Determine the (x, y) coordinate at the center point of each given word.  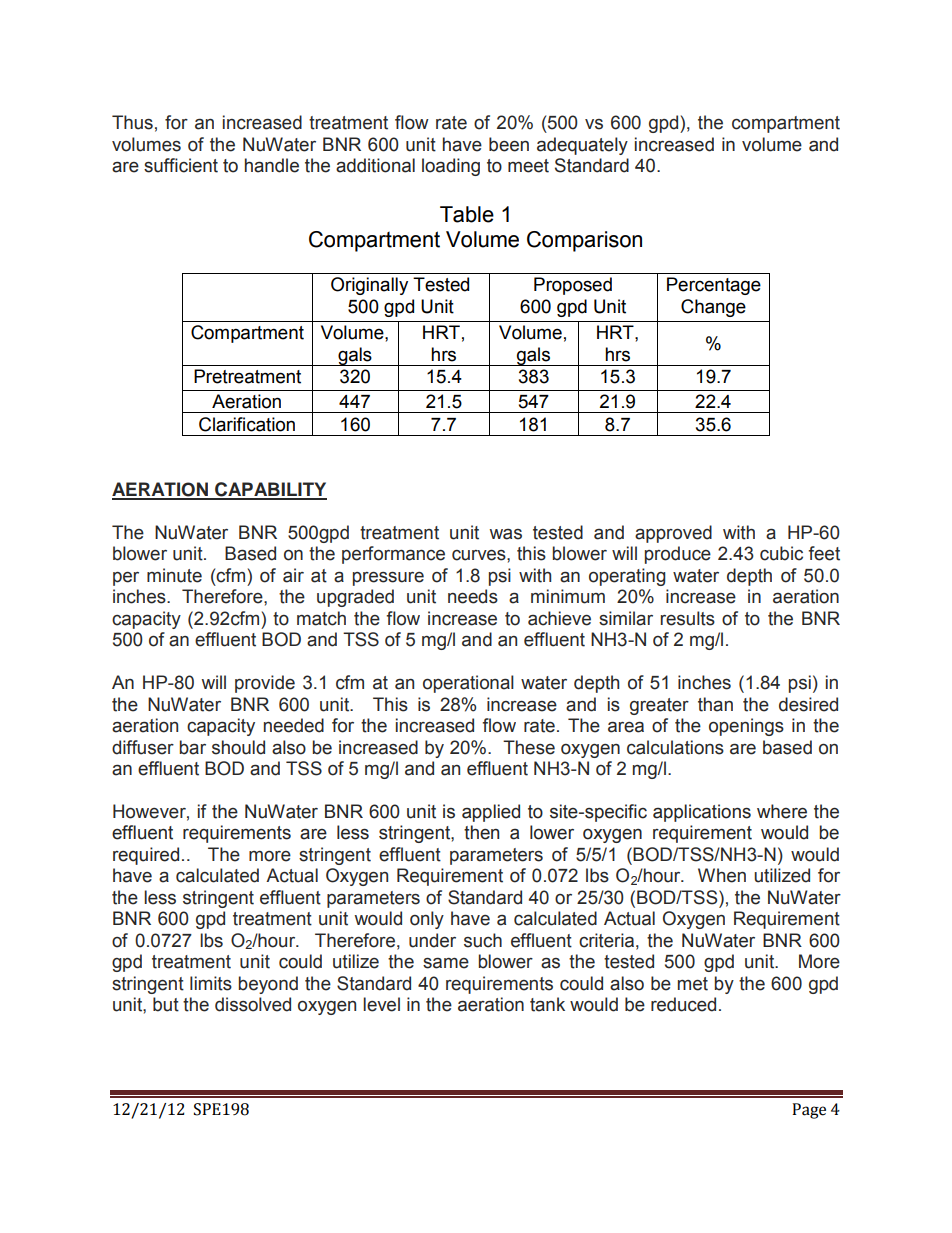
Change (713, 308)
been (509, 144)
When (722, 875)
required (146, 856)
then (481, 832)
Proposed (573, 286)
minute (174, 575)
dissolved (253, 1004)
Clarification (247, 424)
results (688, 618)
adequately (582, 146)
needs (473, 596)
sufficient (181, 165)
